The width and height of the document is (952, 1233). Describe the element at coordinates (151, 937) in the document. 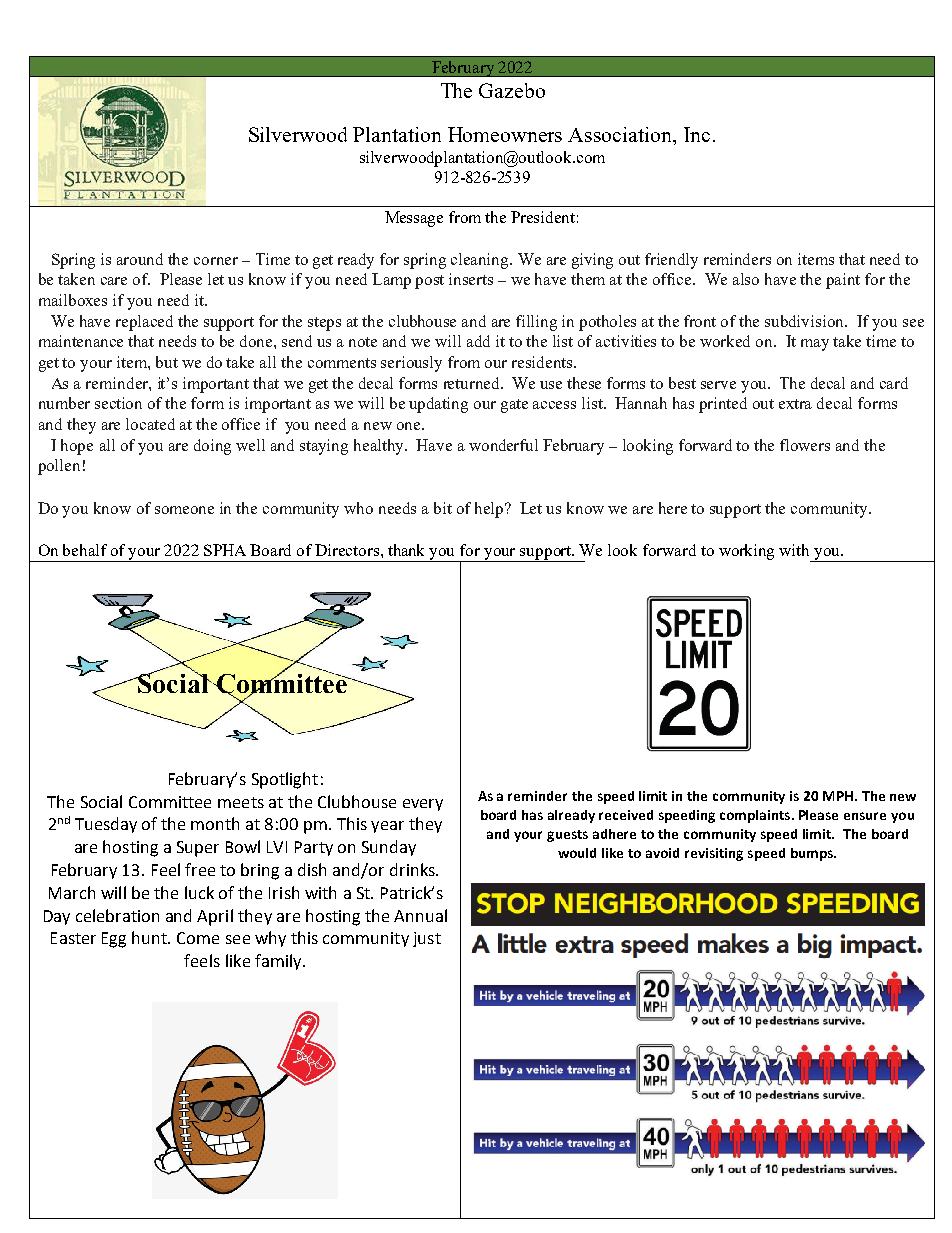

I see `hunt` at that location.
